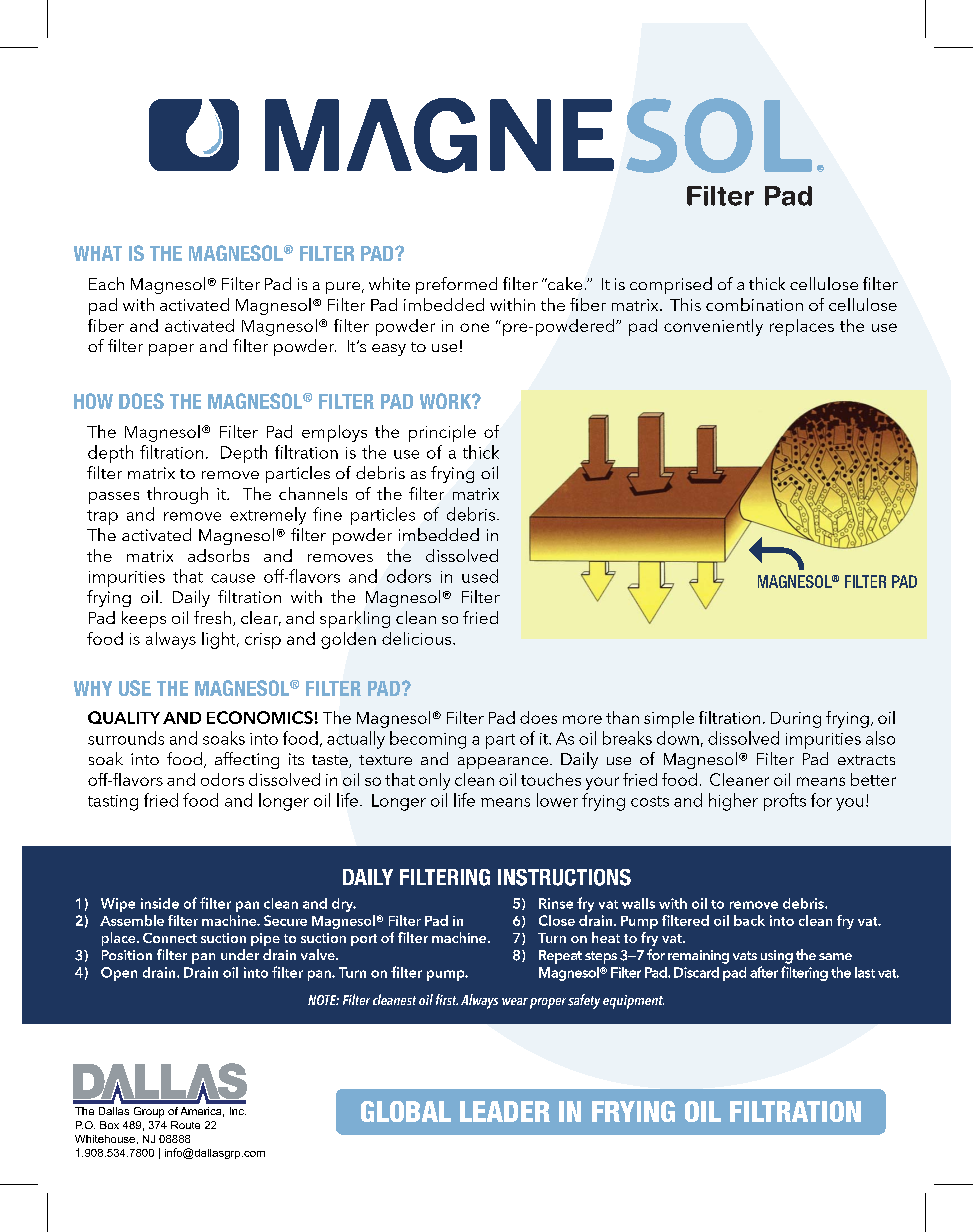  I want to click on Each, so click(106, 283).
